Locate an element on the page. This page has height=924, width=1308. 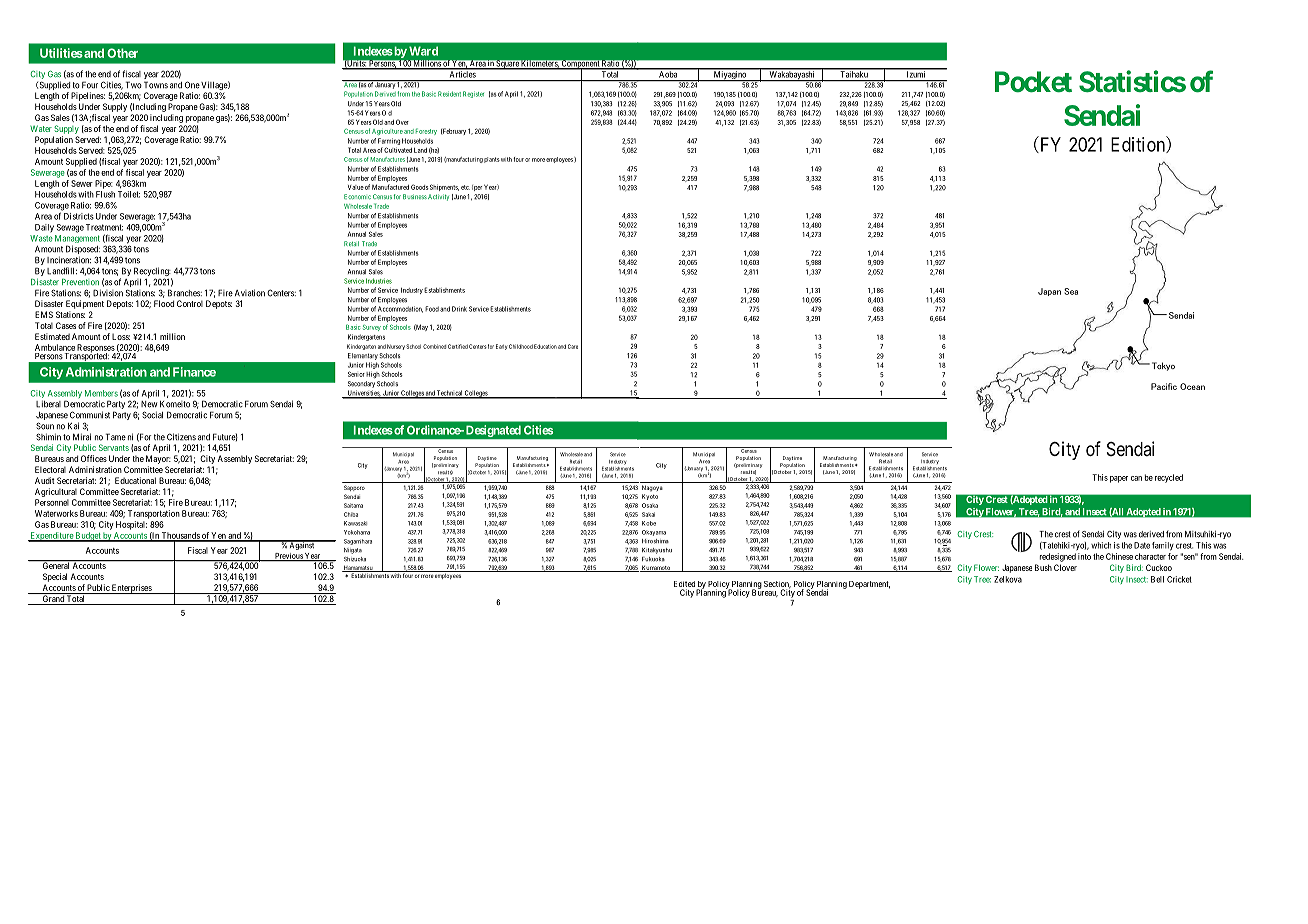
Technical is located at coordinates (449, 394).
